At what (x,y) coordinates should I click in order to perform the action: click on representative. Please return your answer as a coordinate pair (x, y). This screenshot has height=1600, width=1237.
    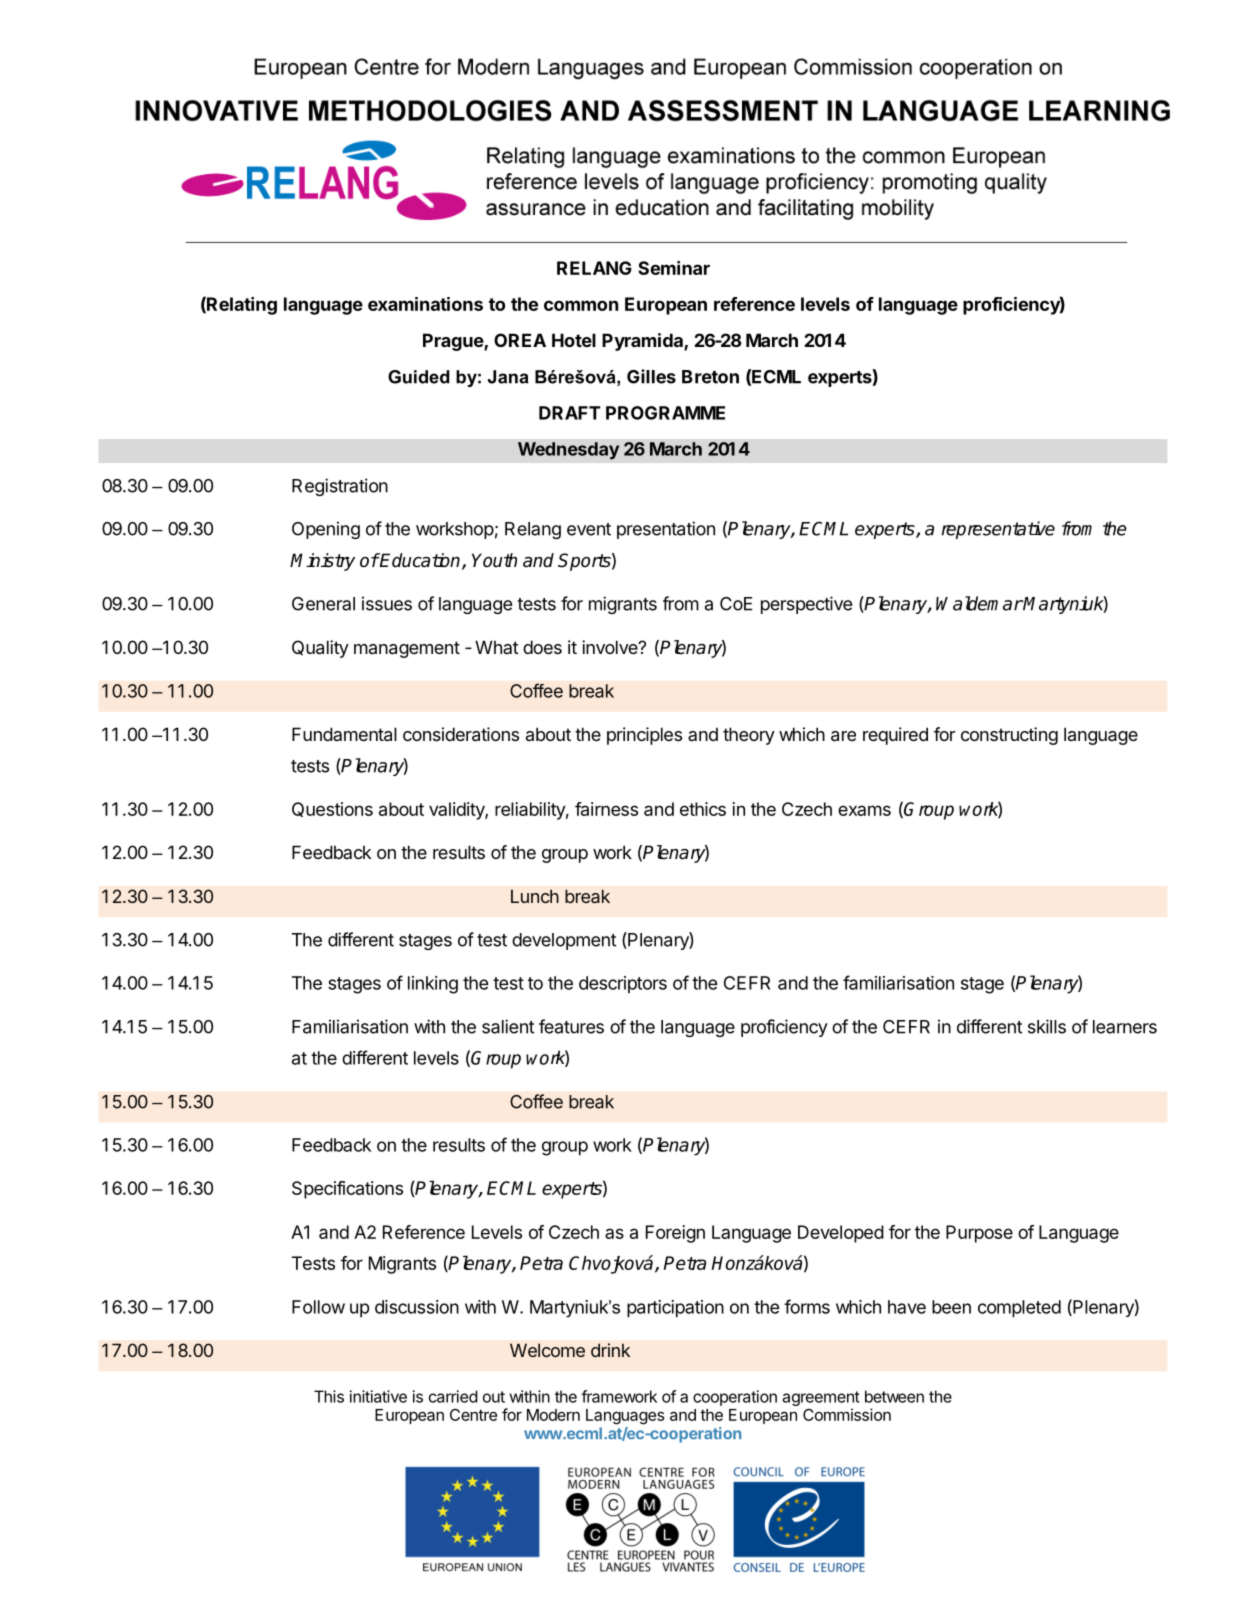
    Looking at the image, I should click on (998, 530).
